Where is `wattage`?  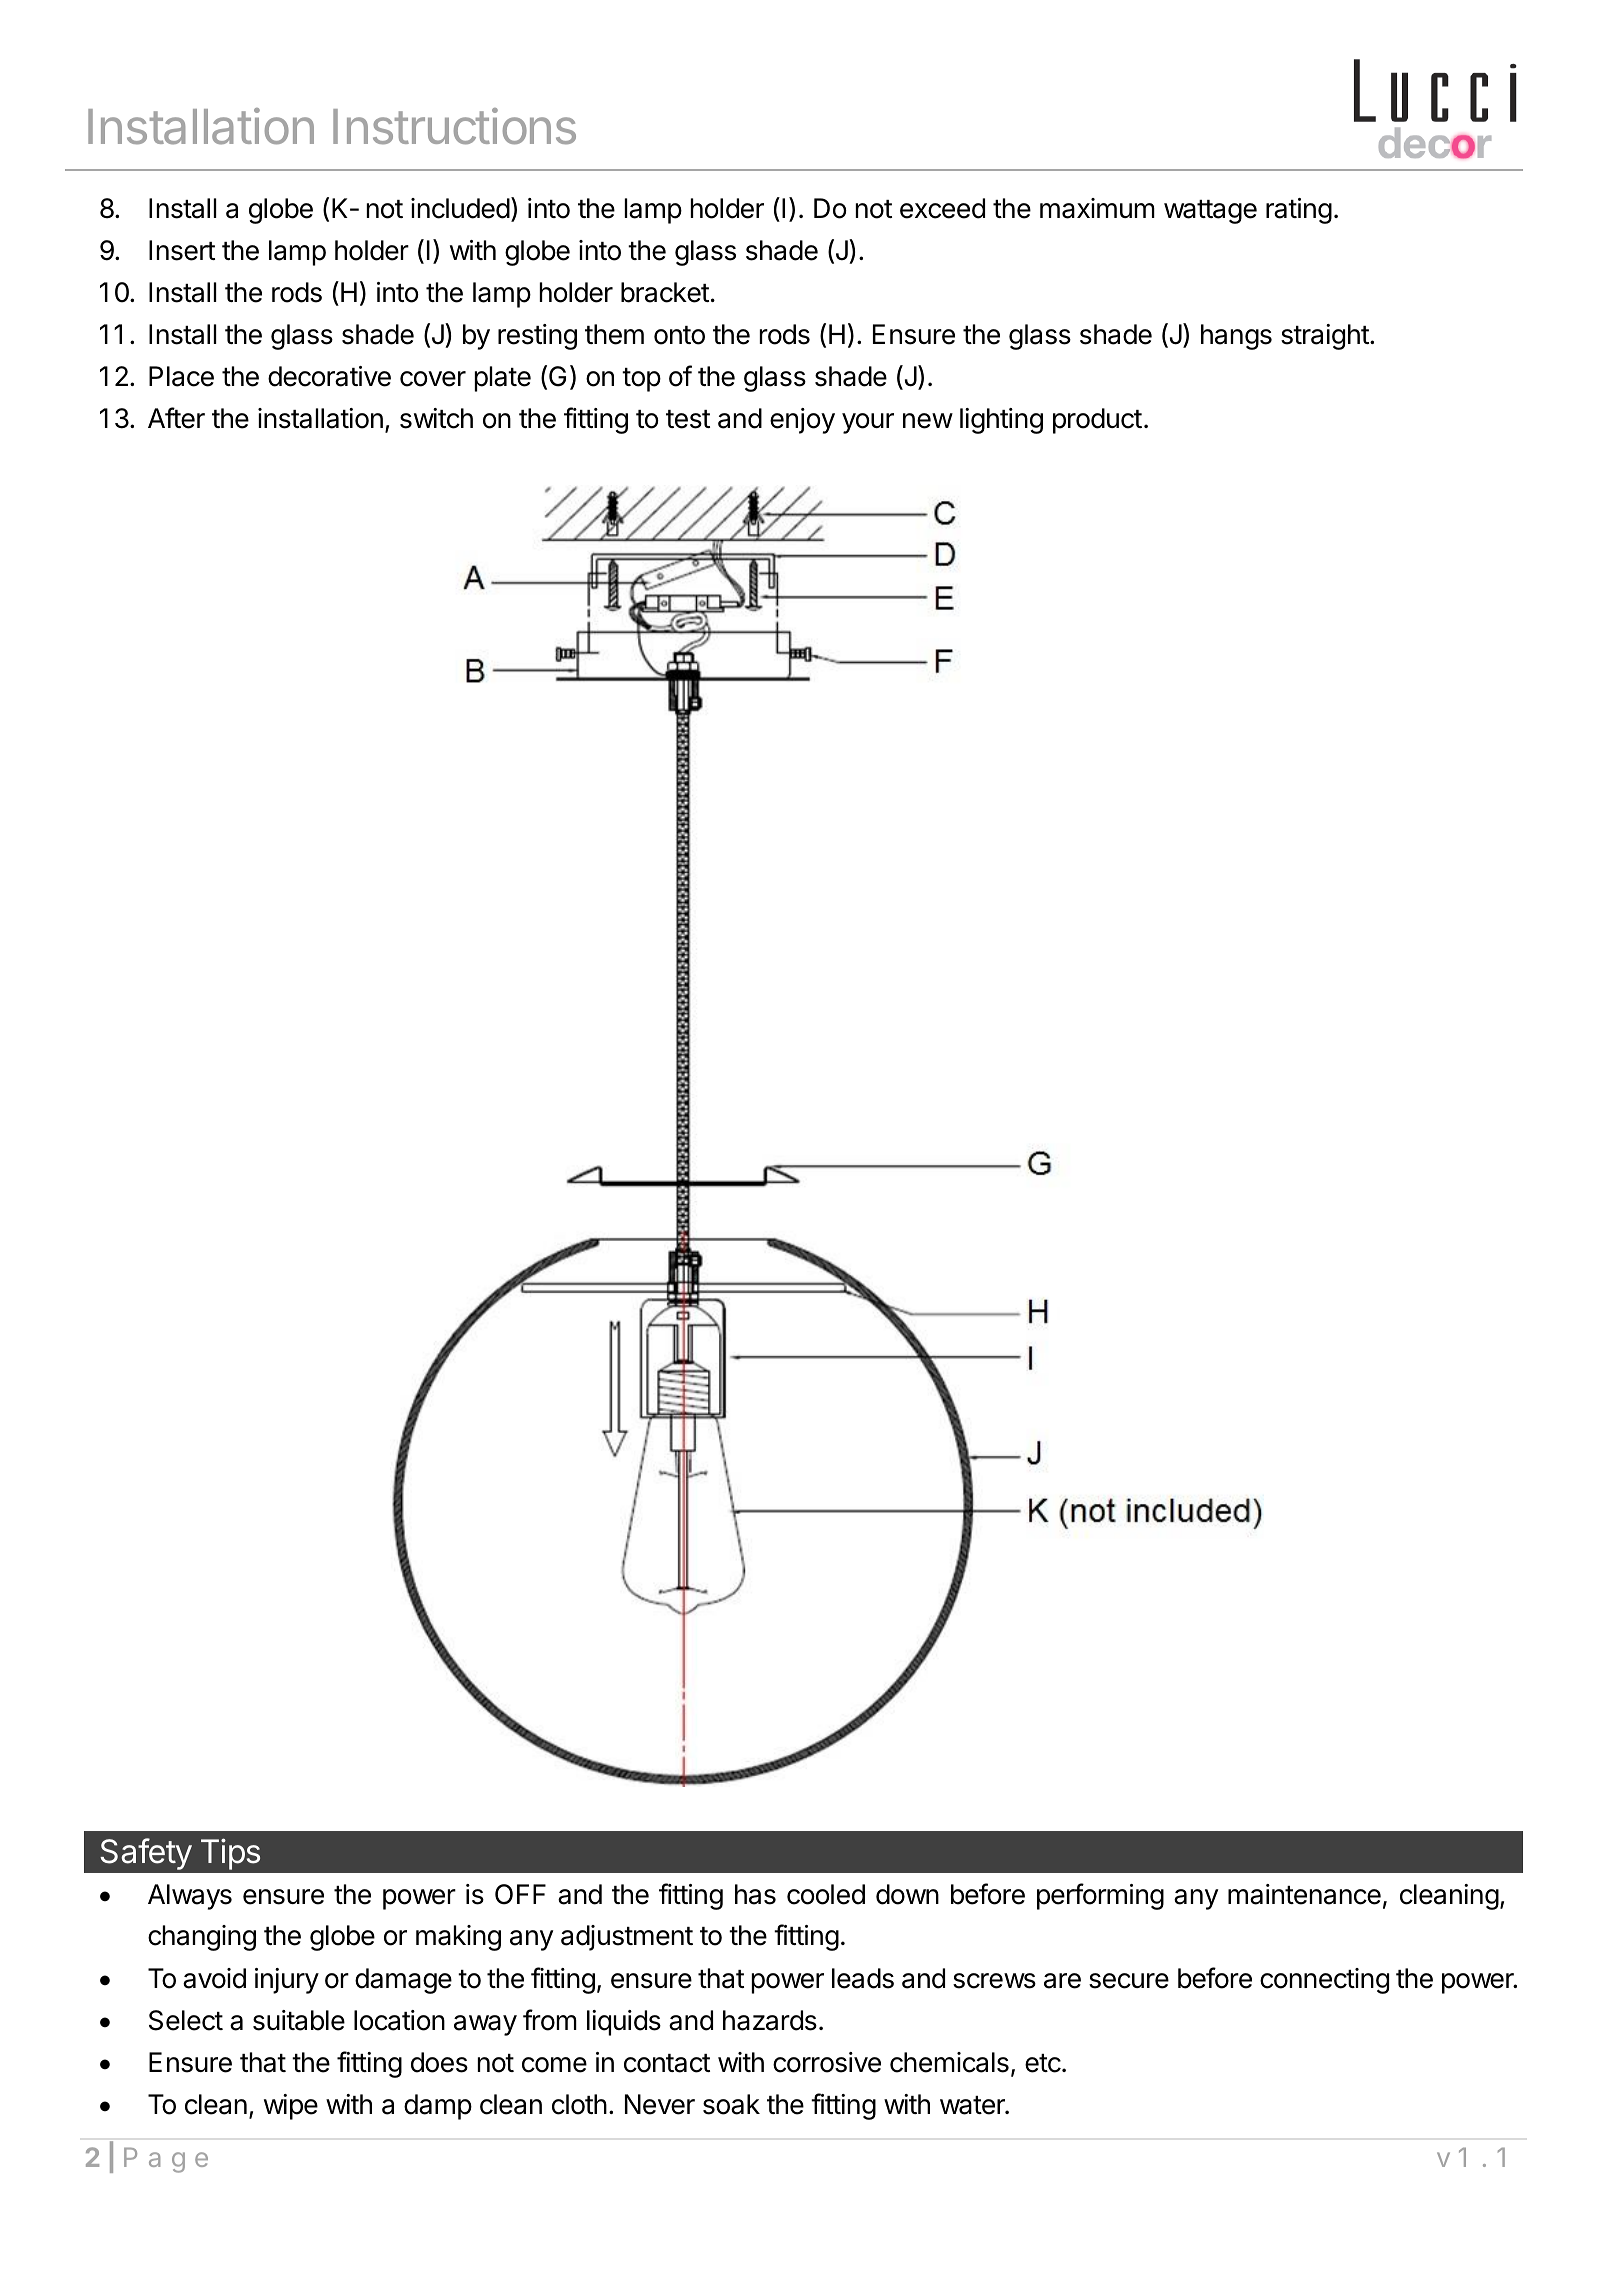 wattage is located at coordinates (1210, 212).
